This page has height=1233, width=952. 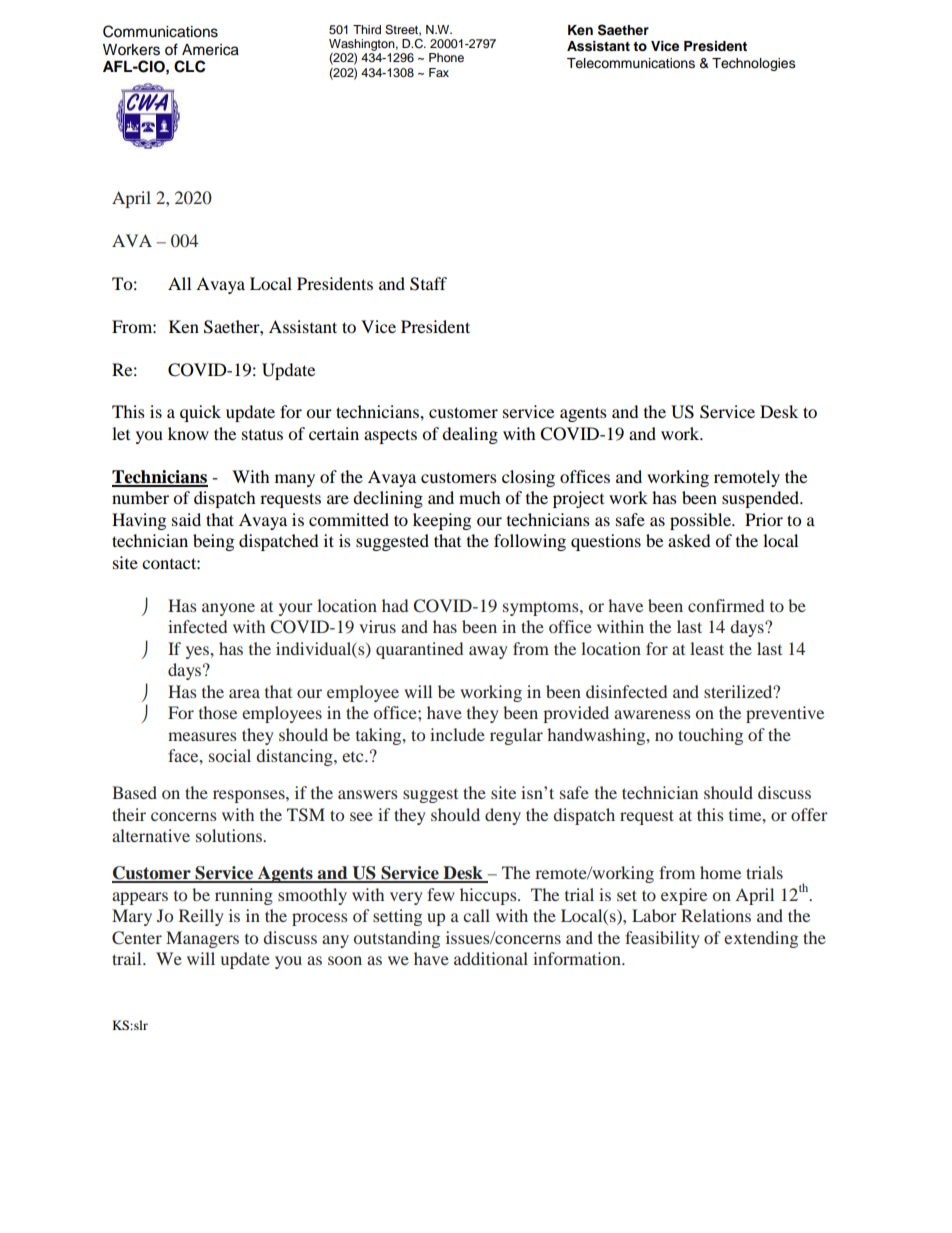 I want to click on include, so click(x=457, y=734).
